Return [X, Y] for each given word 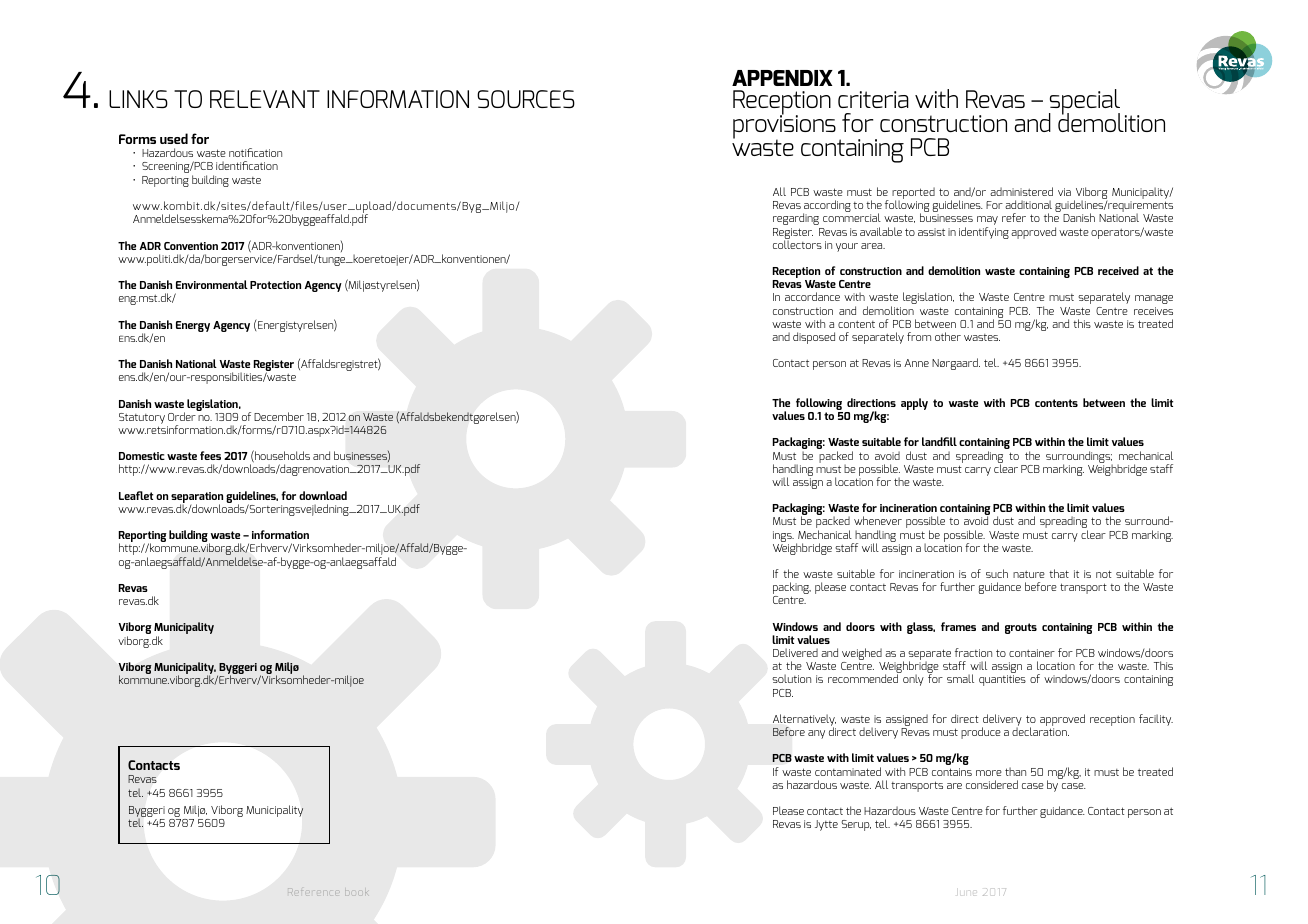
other [948, 336]
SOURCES [526, 99]
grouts [1021, 628]
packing [792, 589]
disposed [814, 338]
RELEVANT [265, 99]
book [356, 891]
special [1084, 103]
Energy [193, 326]
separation [197, 499]
